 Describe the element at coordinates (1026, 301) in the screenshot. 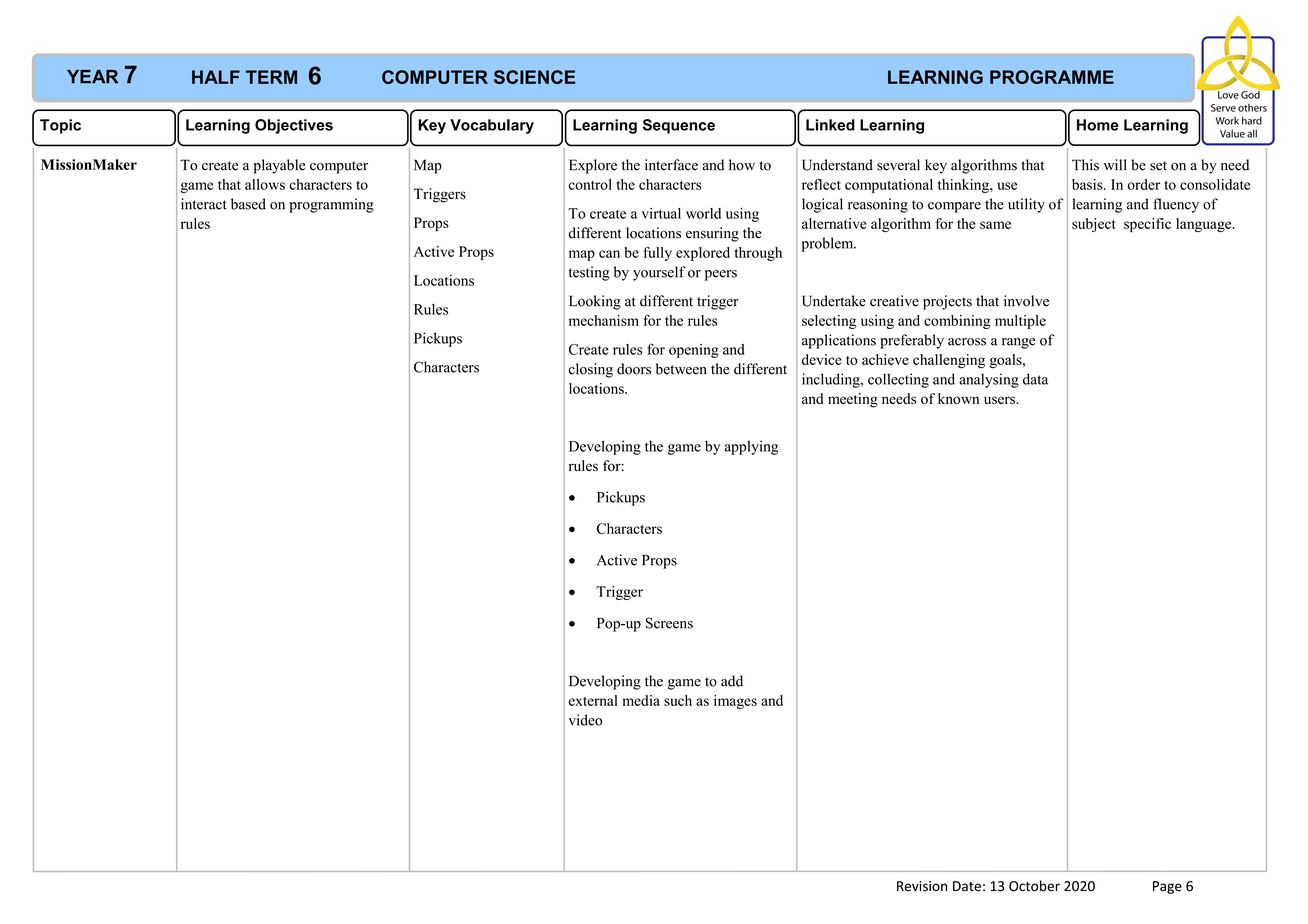

I see `involve` at that location.
